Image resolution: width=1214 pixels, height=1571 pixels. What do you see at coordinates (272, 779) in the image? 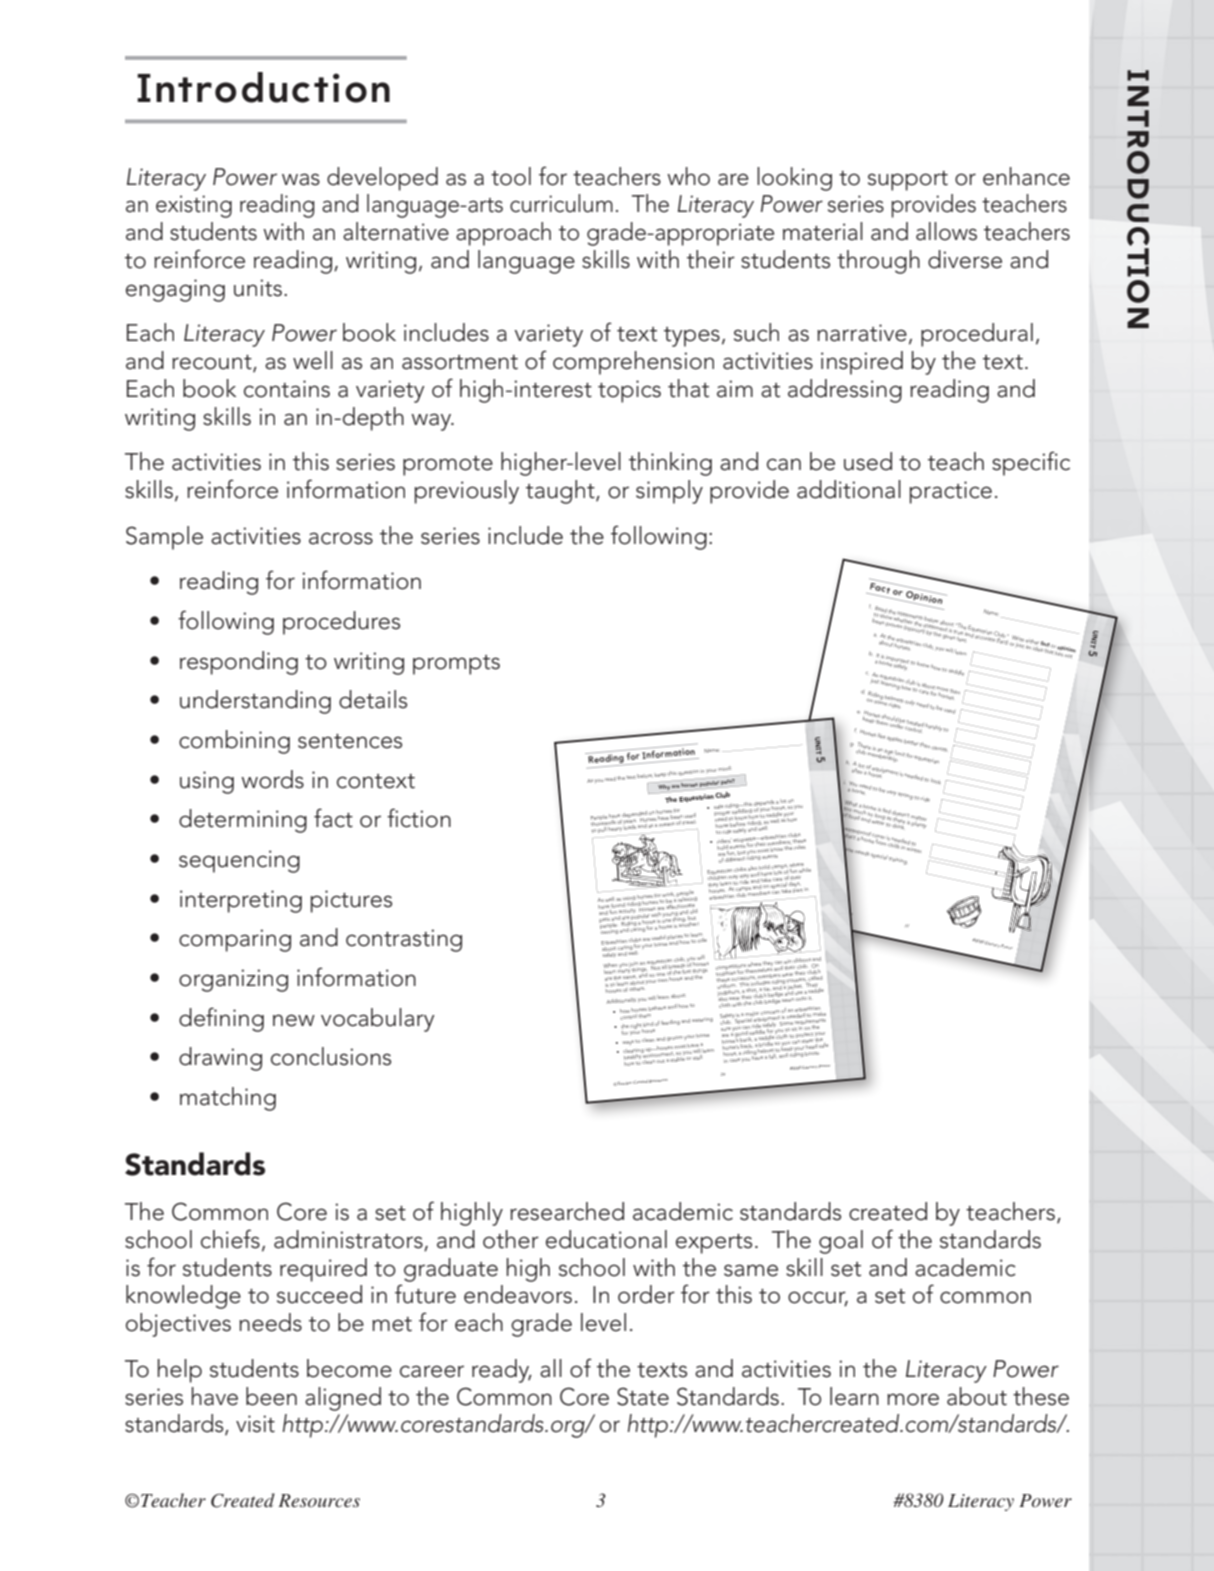
I see `words` at bounding box center [272, 779].
